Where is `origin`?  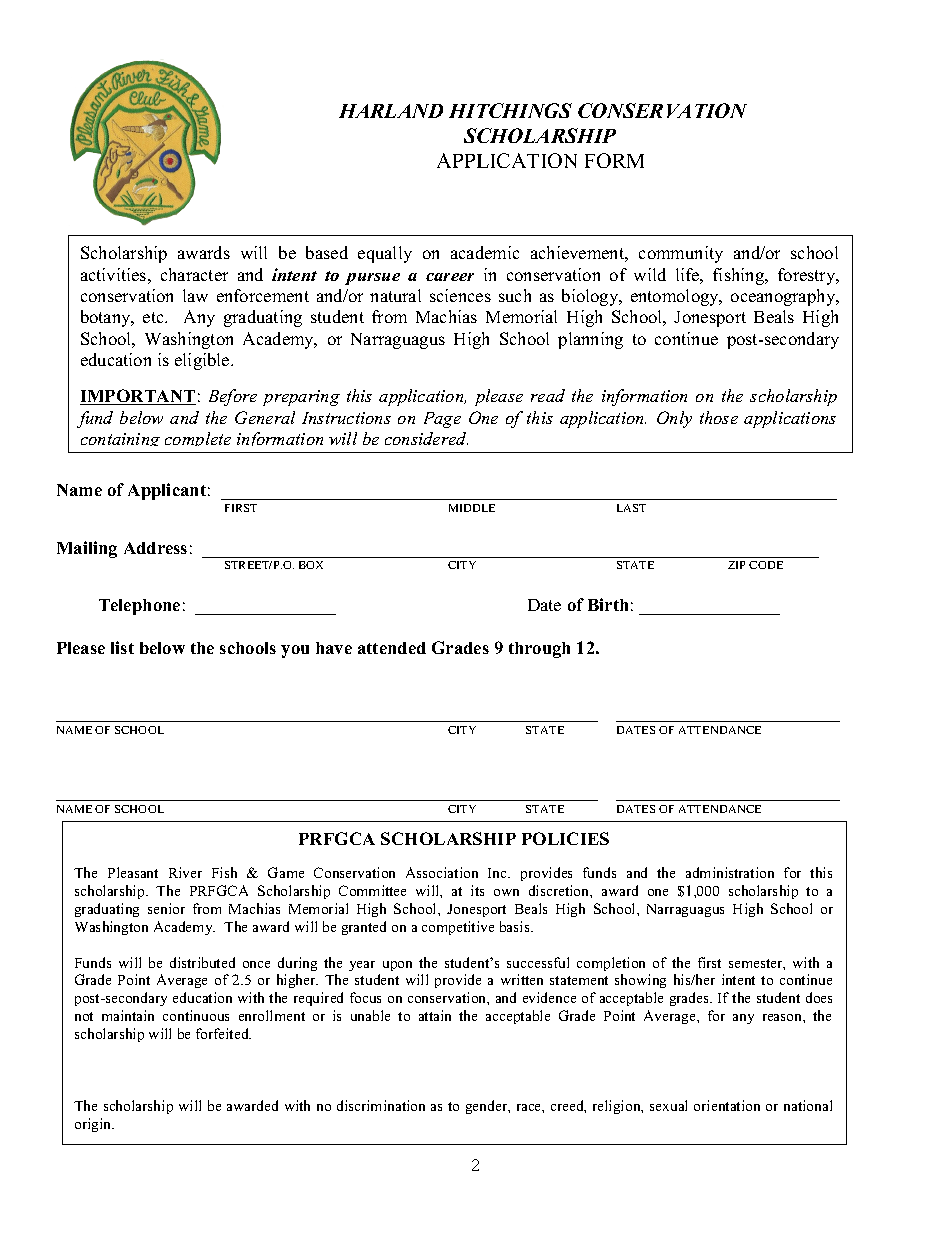
origin is located at coordinates (94, 1125).
